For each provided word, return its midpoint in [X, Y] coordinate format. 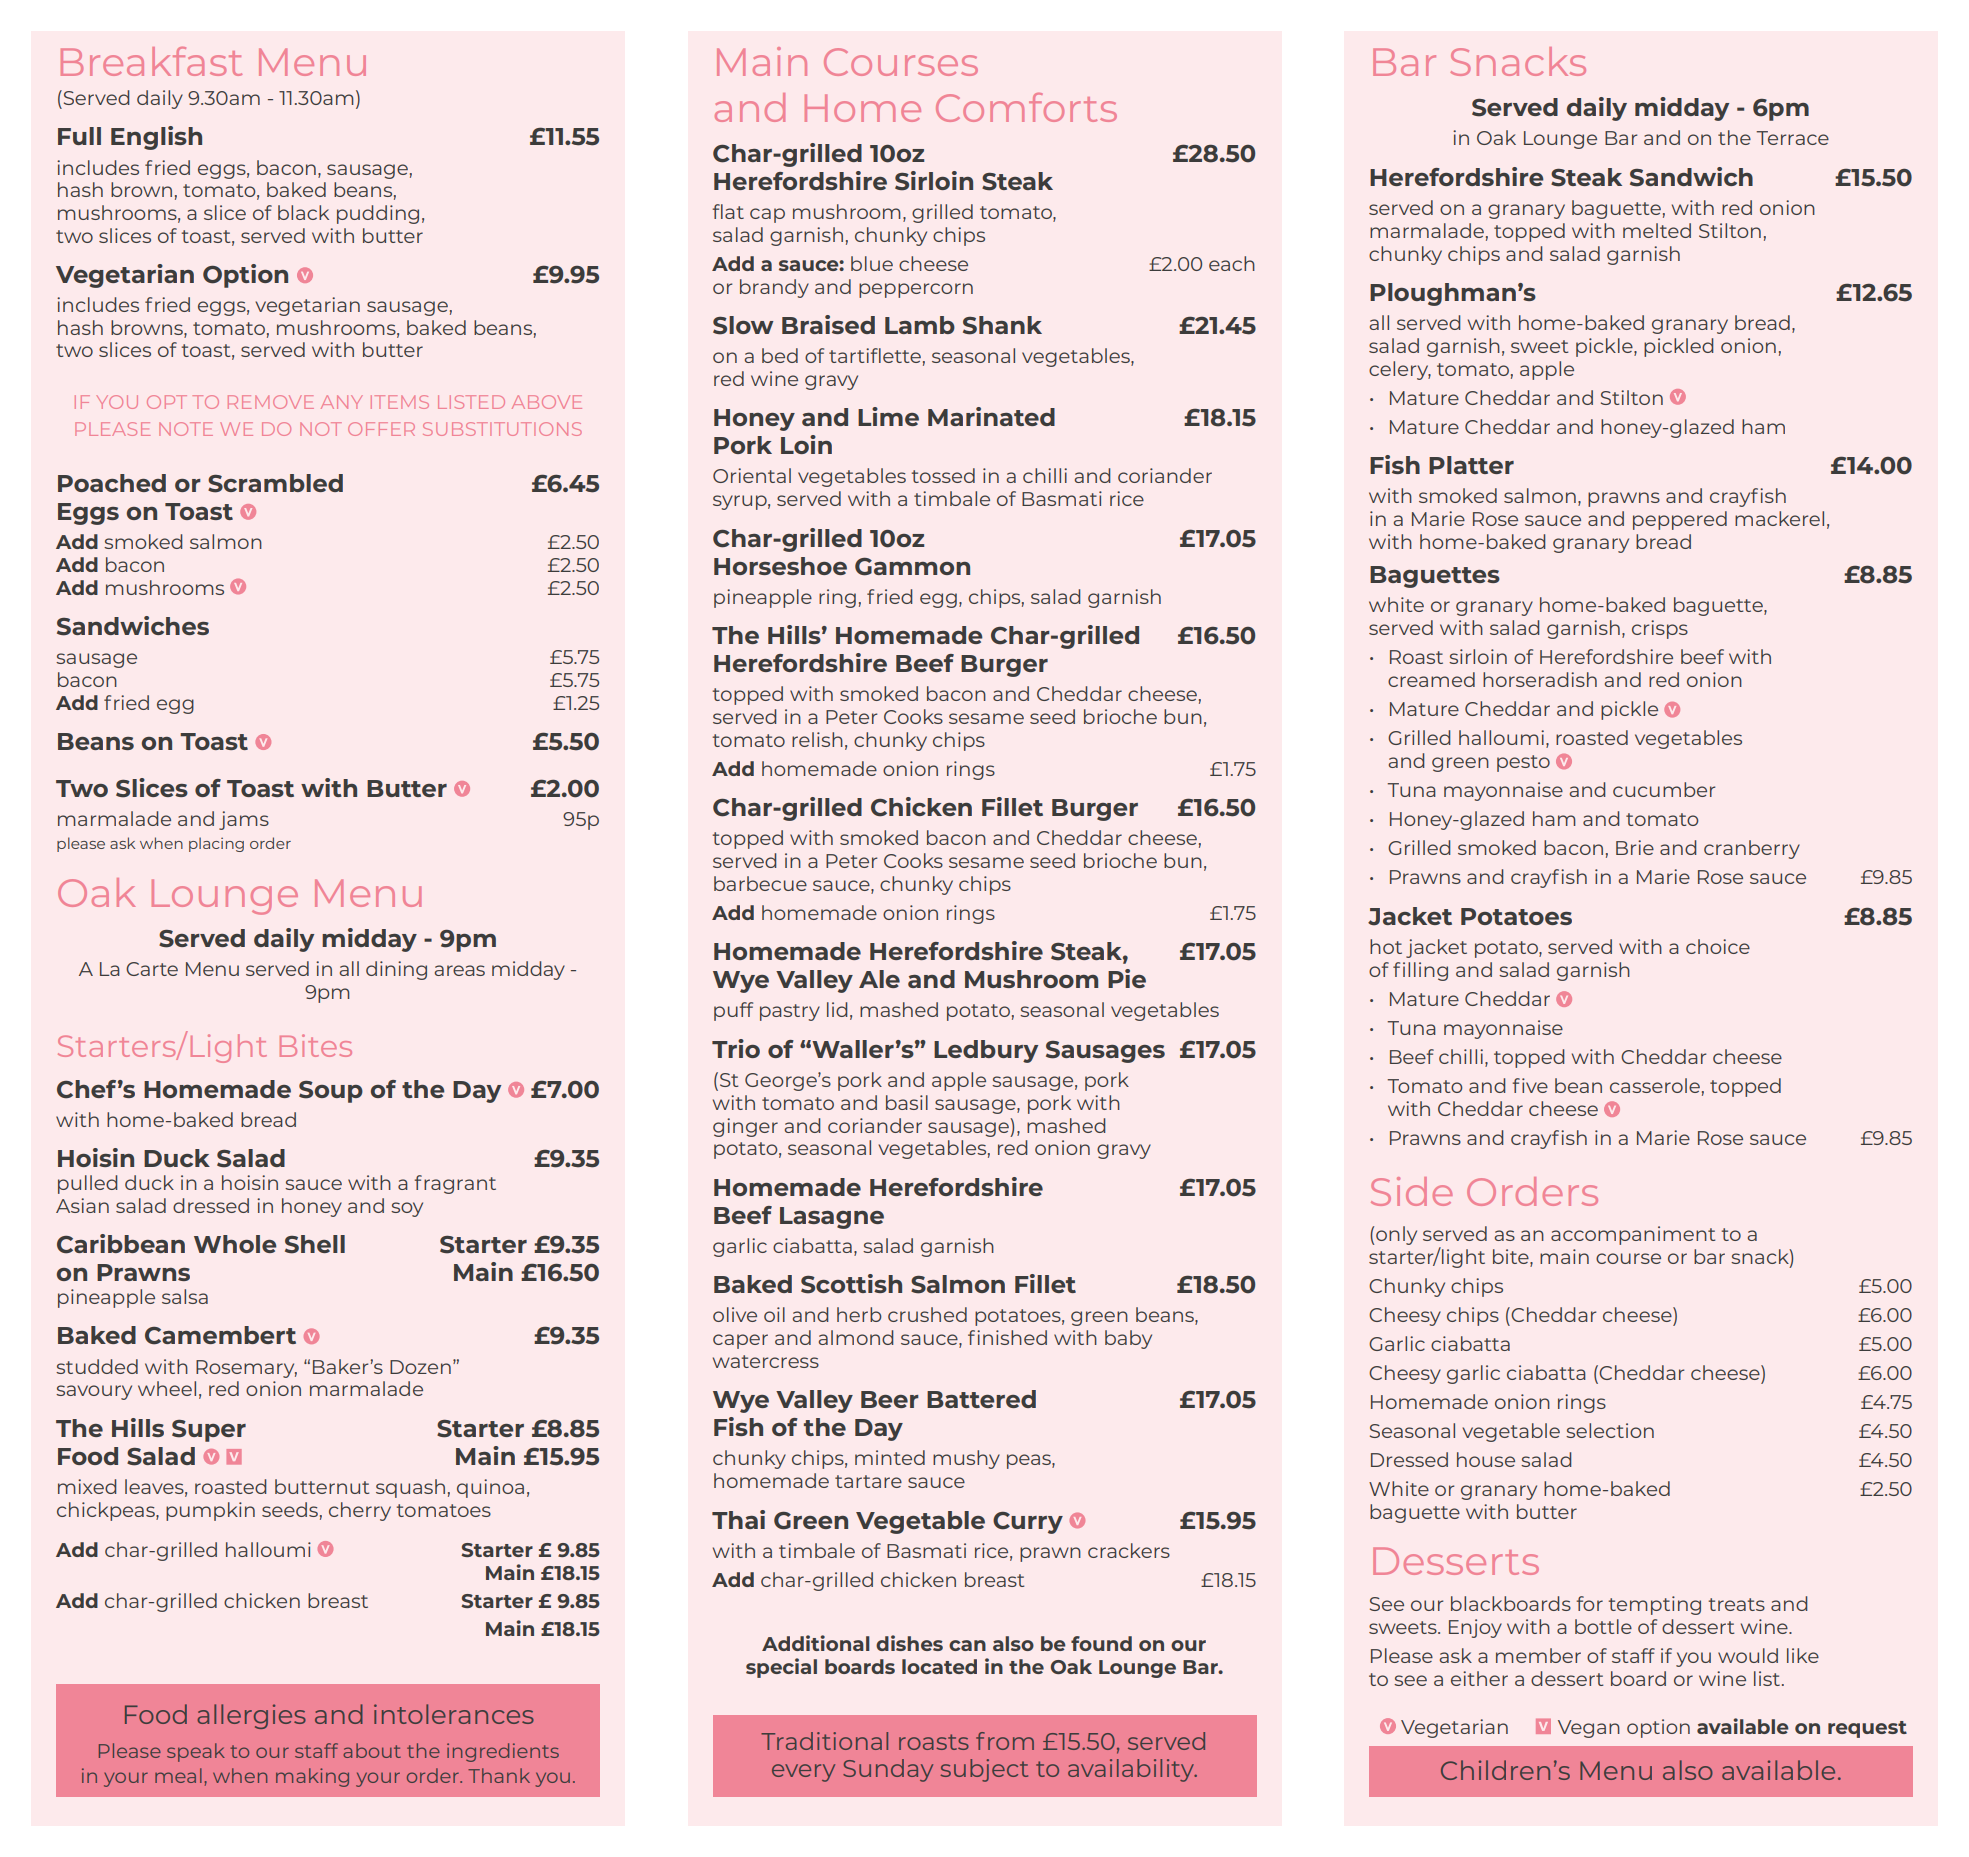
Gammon [912, 567]
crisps [1660, 629]
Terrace [1792, 138]
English [156, 138]
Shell [315, 1244]
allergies [251, 1716]
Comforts [1026, 107]
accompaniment [1633, 1235]
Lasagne [832, 1218]
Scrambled [275, 483]
